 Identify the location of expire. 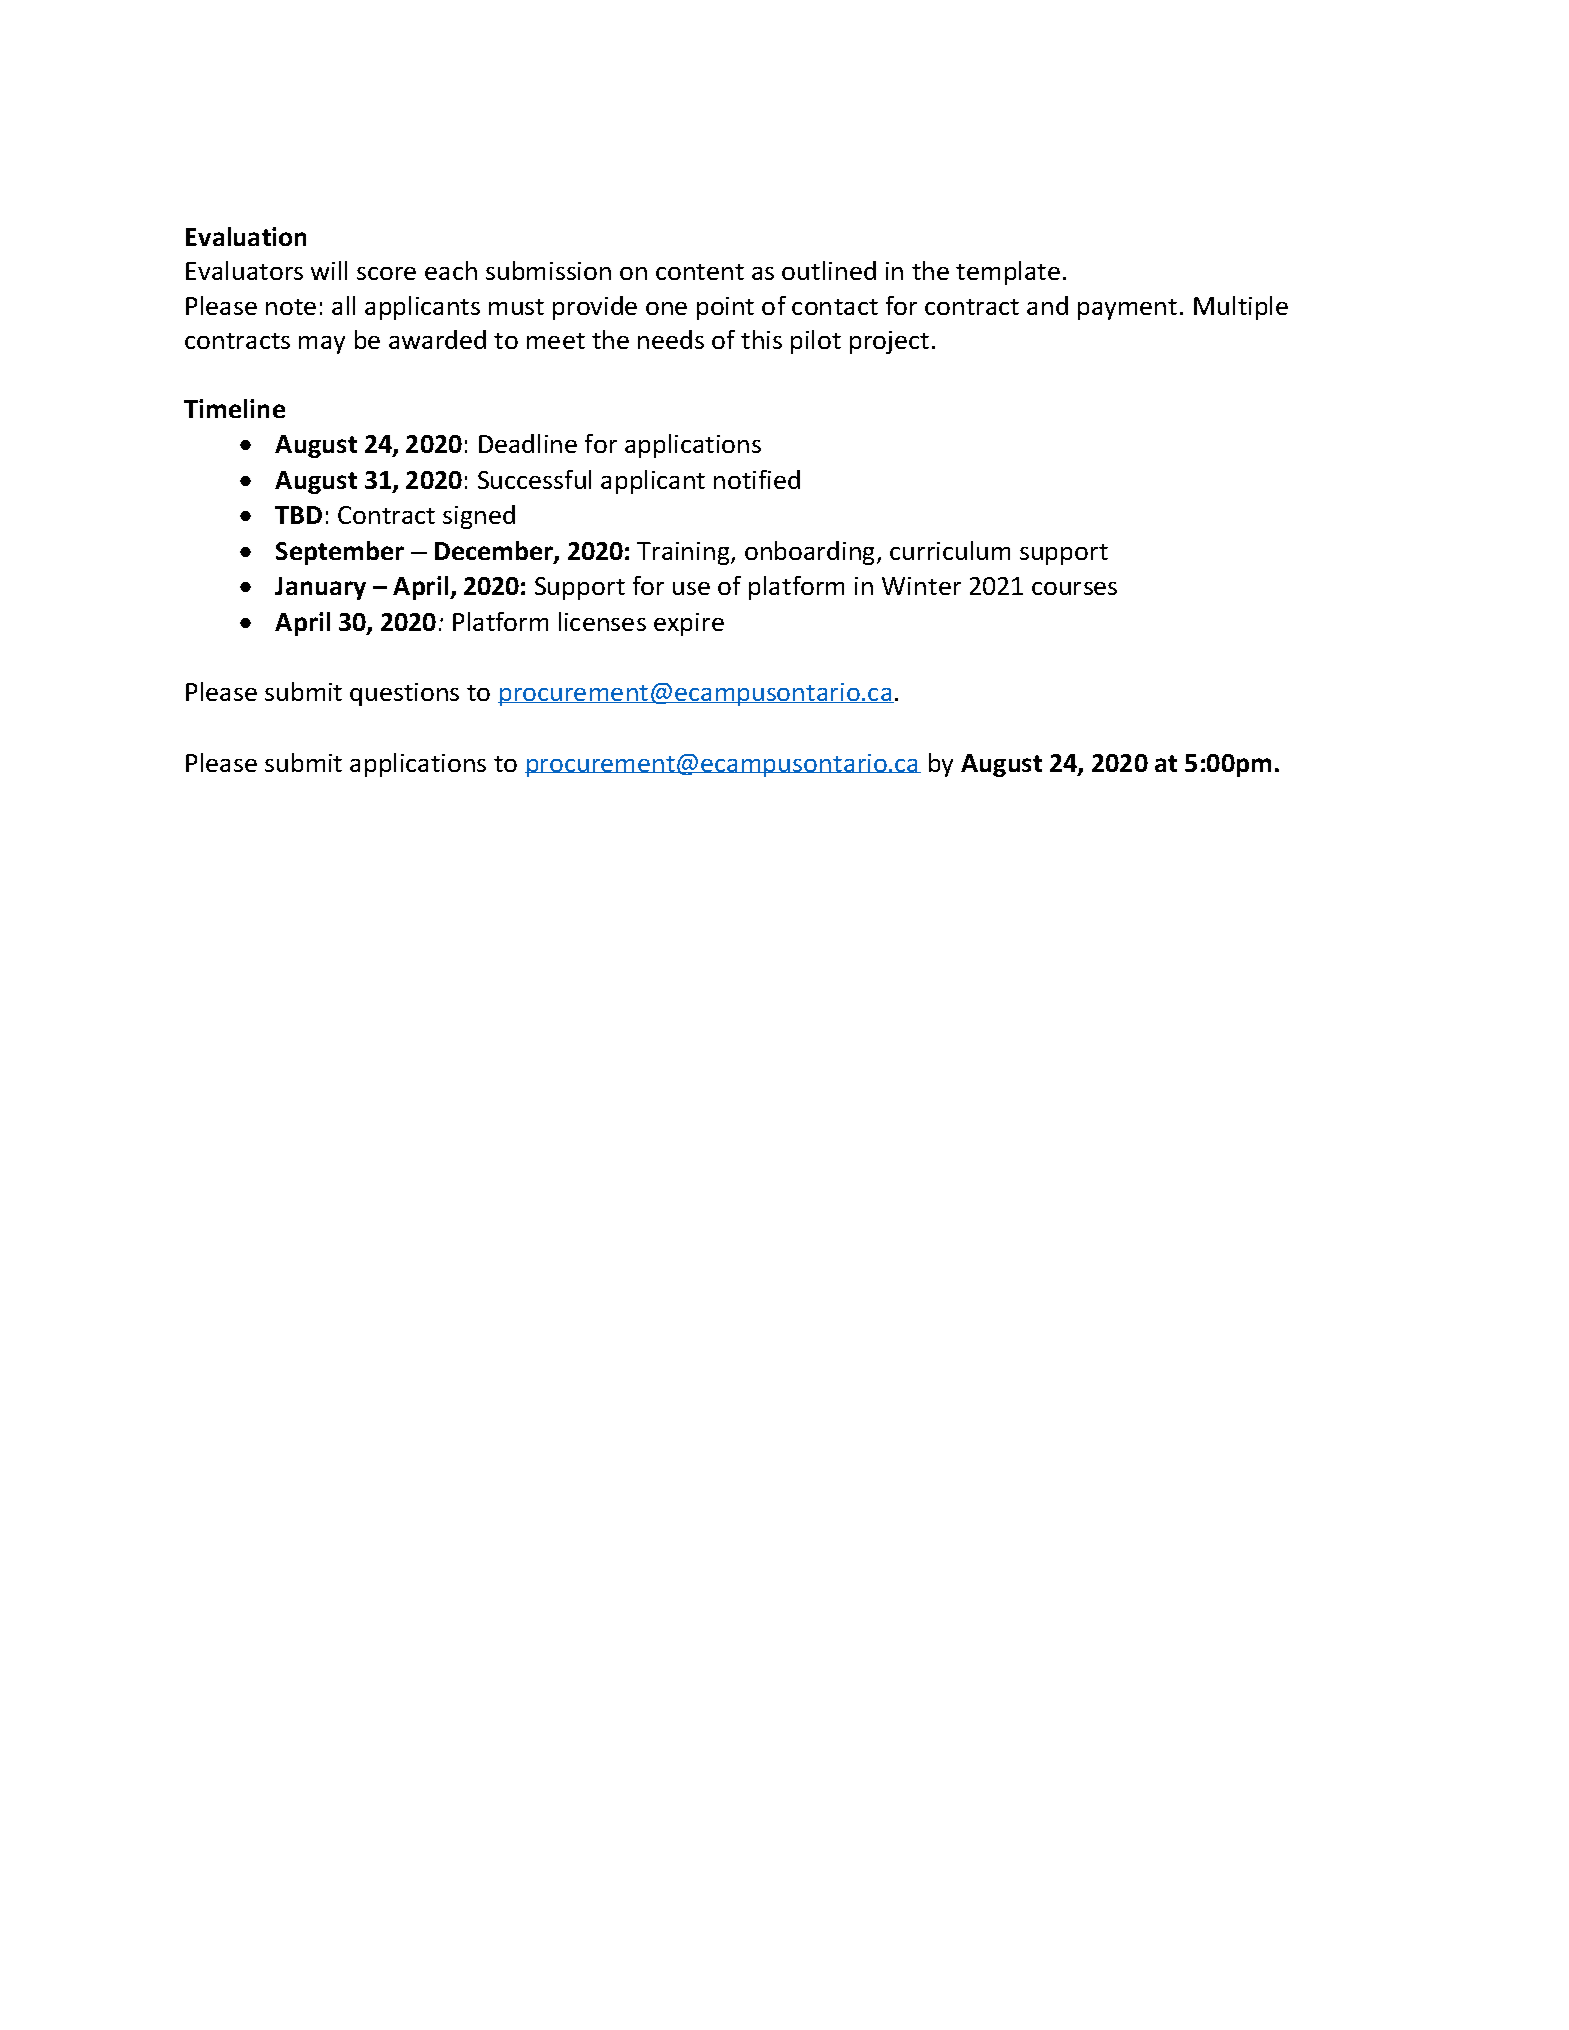
(689, 624).
